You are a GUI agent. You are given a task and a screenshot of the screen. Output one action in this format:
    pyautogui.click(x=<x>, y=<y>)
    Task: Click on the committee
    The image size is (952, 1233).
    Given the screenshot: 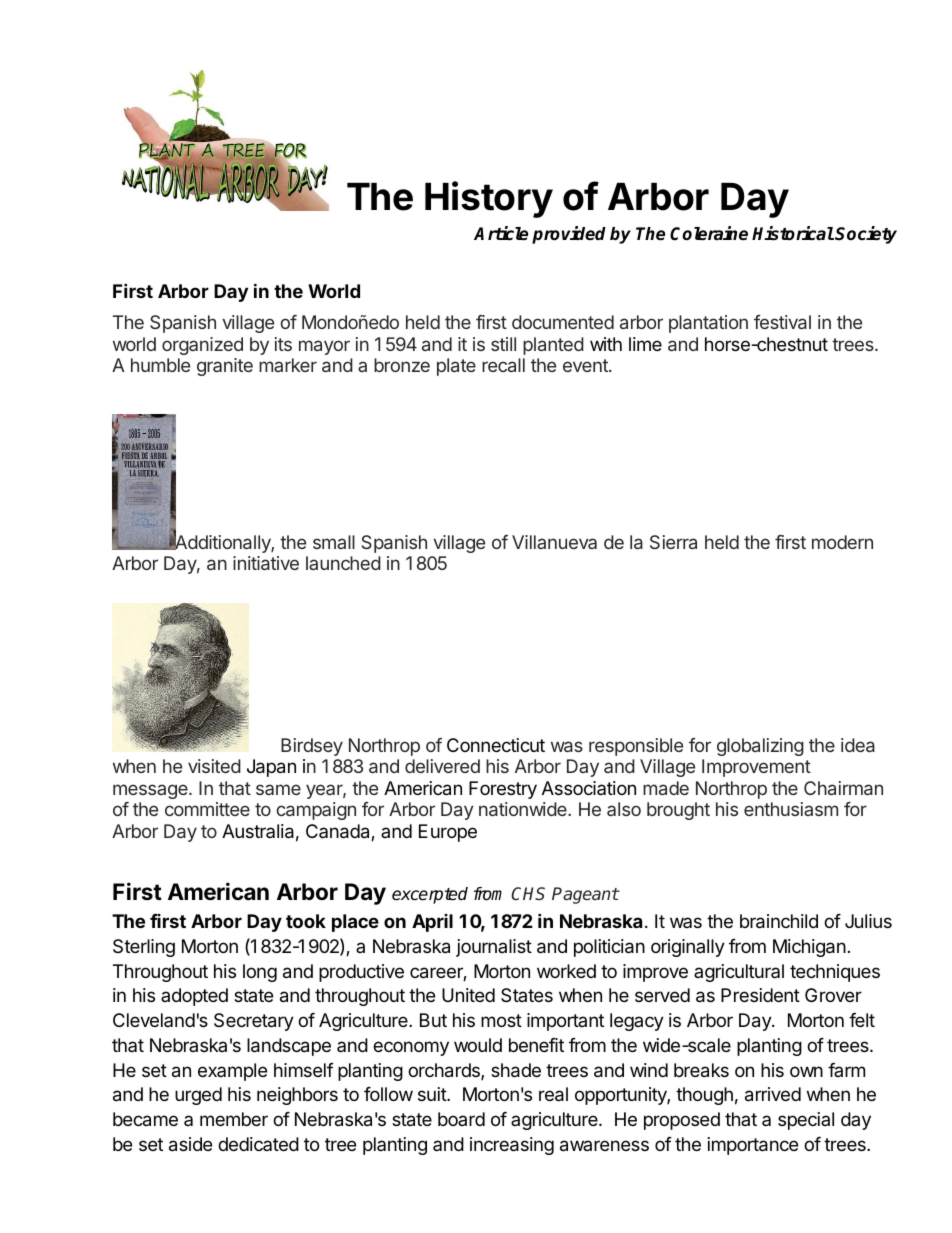 What is the action you would take?
    pyautogui.click(x=207, y=809)
